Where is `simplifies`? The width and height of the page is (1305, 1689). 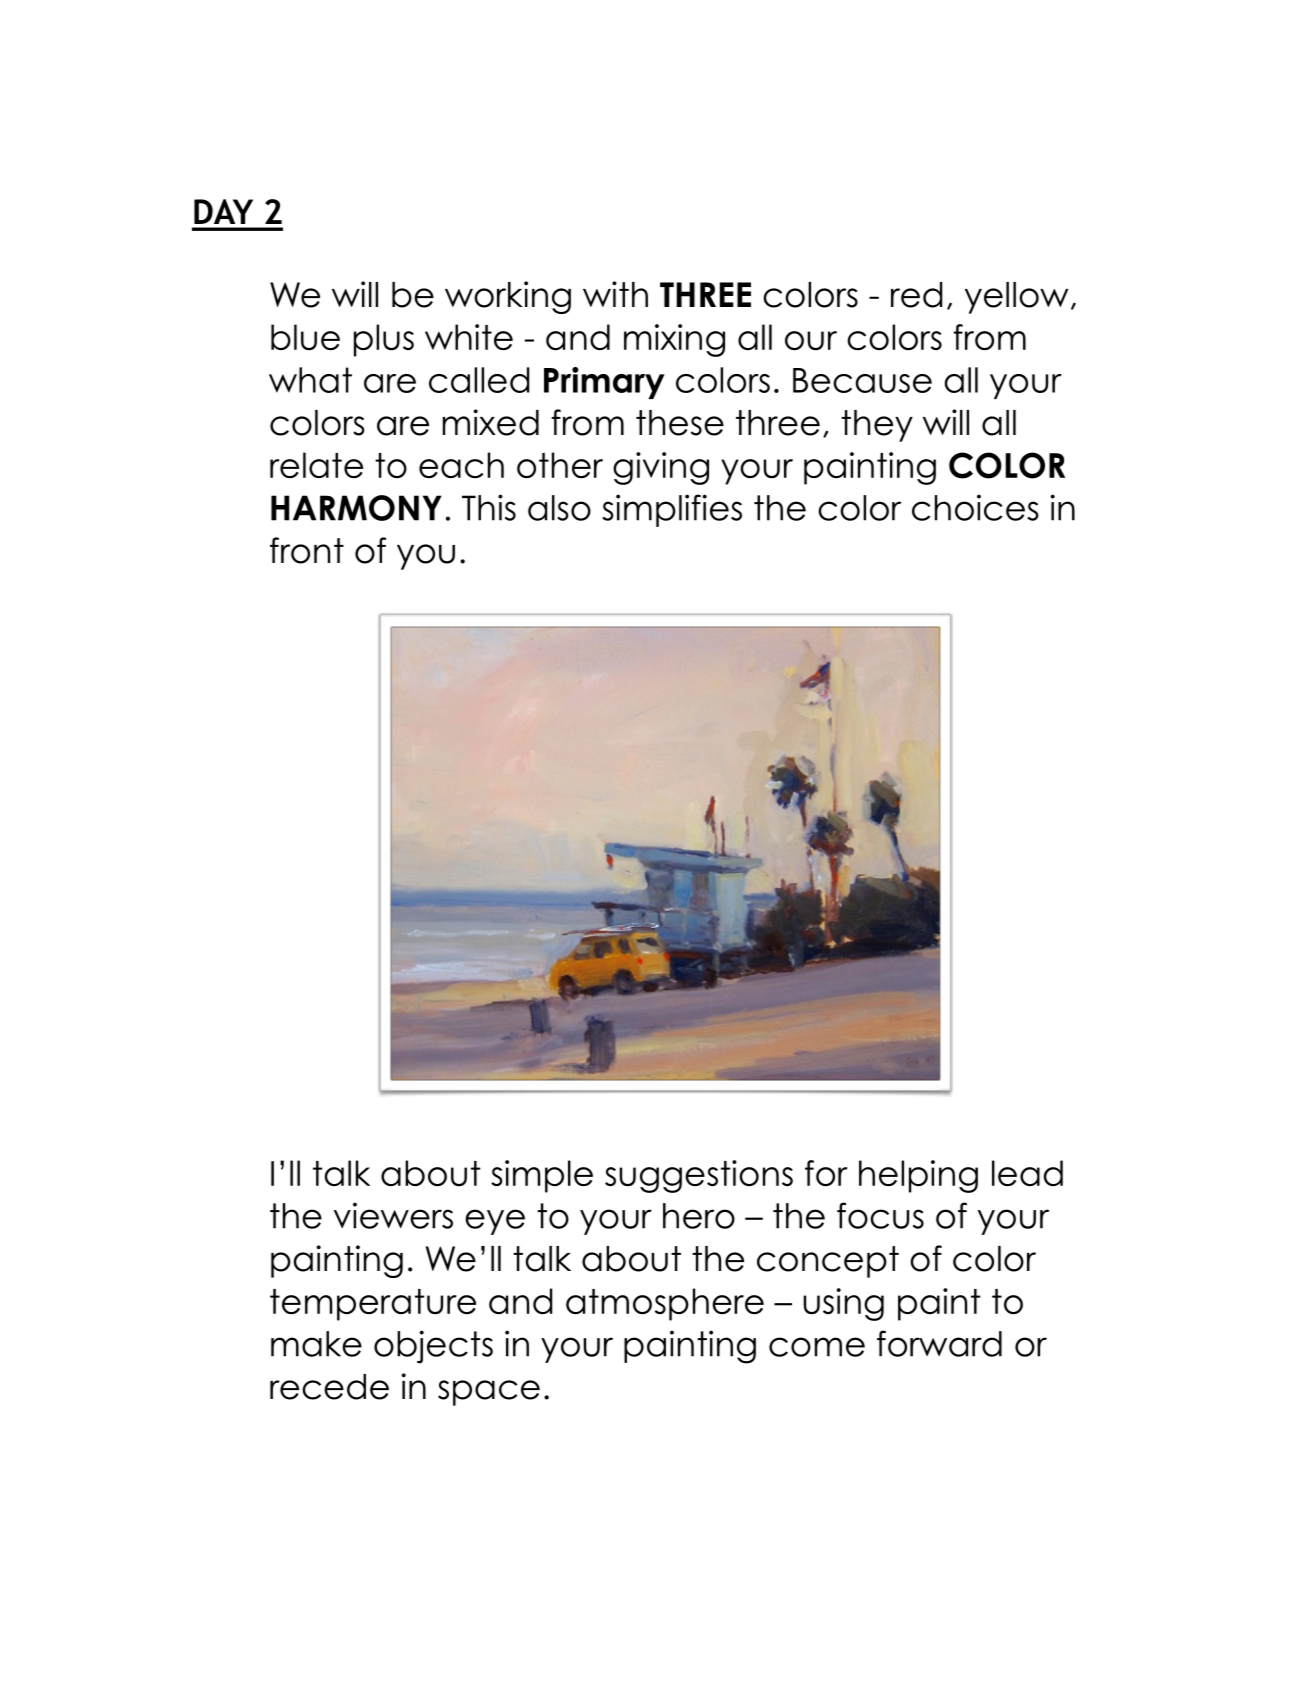
simplifies is located at coordinates (672, 510).
